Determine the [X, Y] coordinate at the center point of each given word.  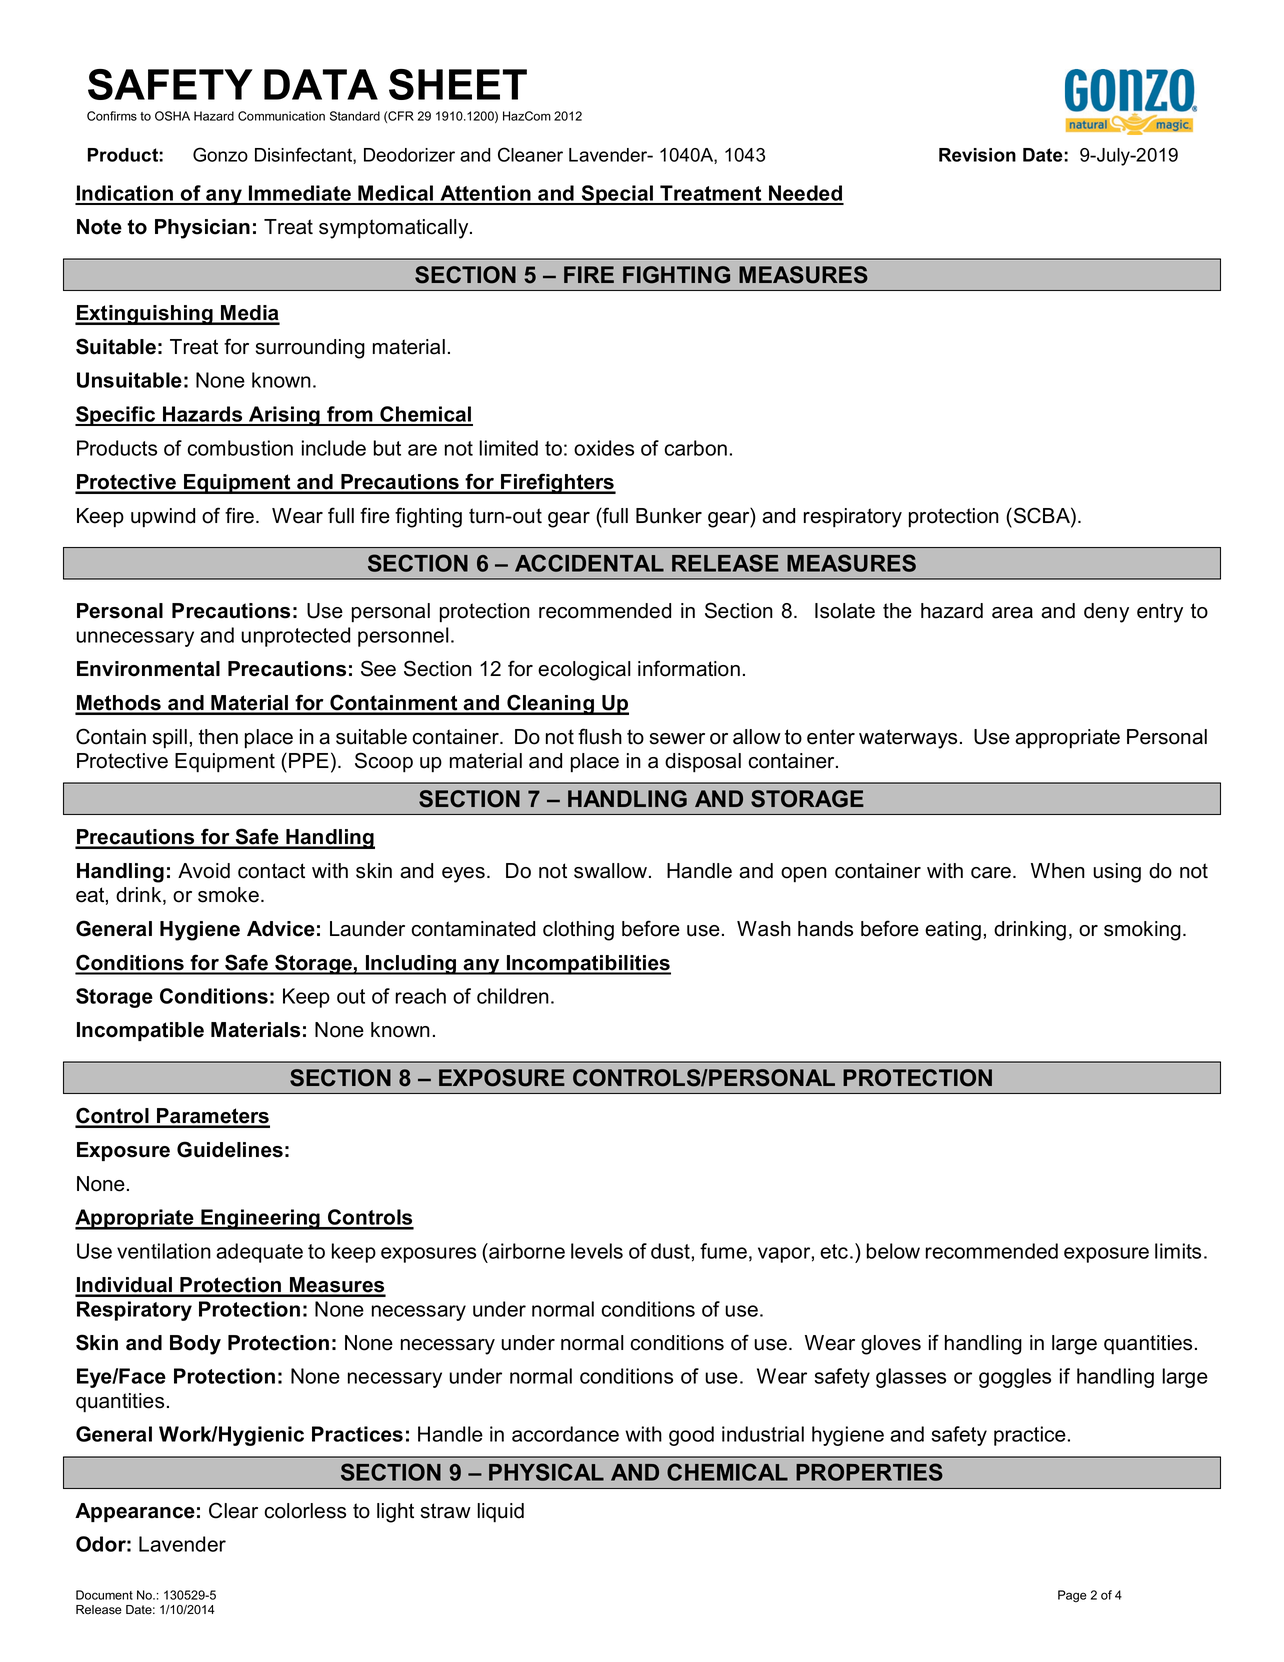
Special [618, 195]
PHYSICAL [546, 1472]
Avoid [204, 871]
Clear [233, 1510]
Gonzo [220, 154]
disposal [703, 763]
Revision [977, 155]
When [1058, 871]
